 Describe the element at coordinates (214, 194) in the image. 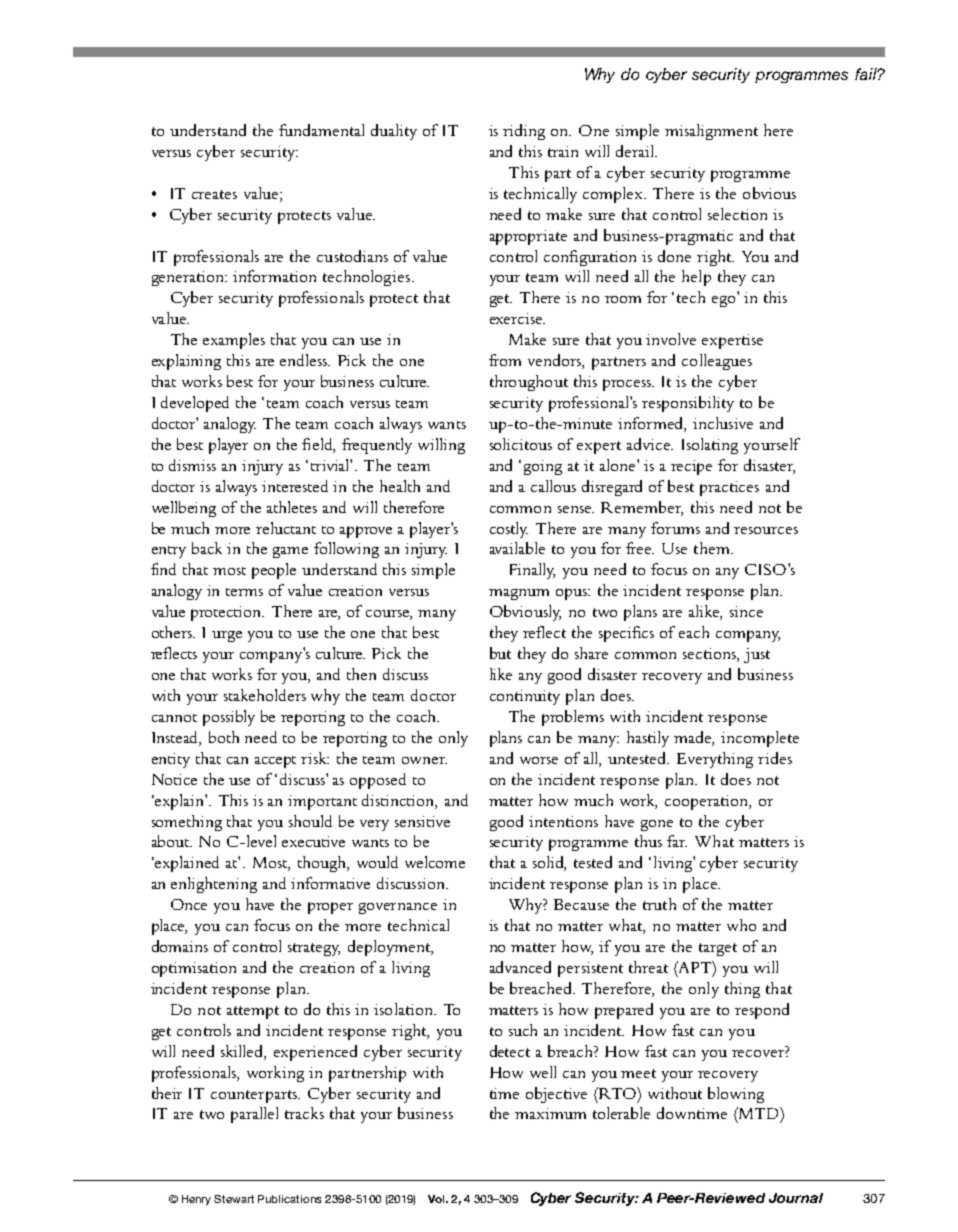

I see `creates` at that location.
